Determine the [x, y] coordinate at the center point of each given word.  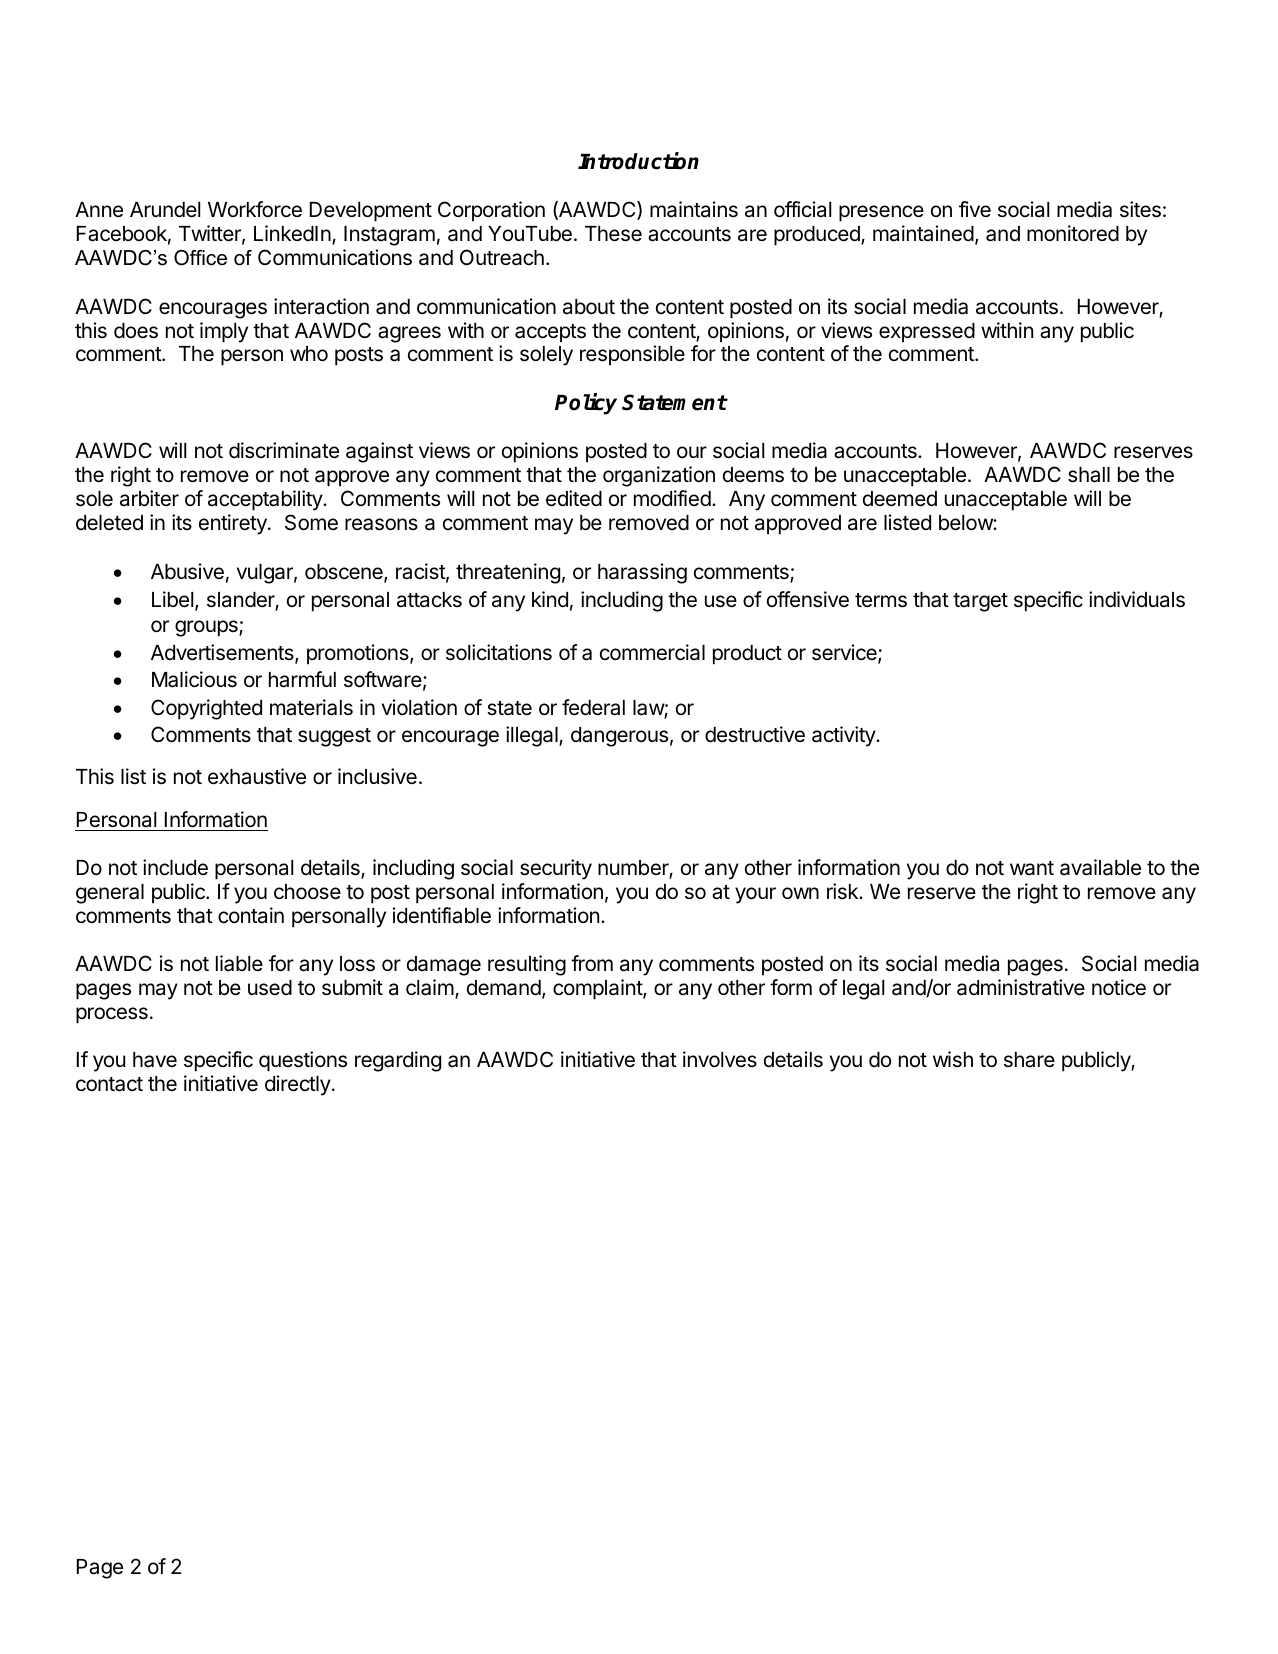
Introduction [638, 161]
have [155, 1060]
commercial [652, 652]
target [980, 602]
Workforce [255, 209]
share [1029, 1060]
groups [207, 628]
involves [720, 1059]
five [975, 209]
